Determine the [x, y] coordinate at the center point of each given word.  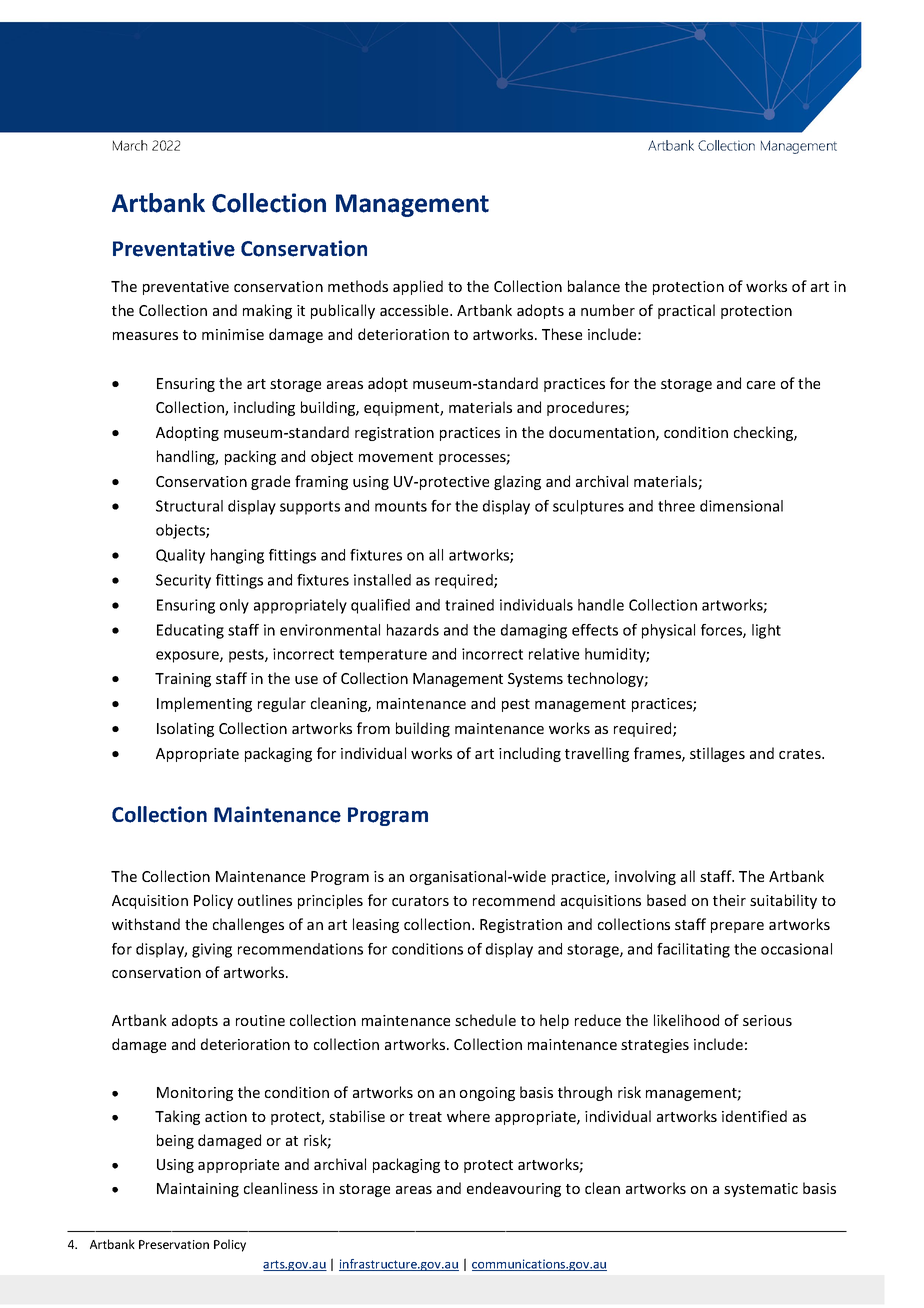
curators [420, 901]
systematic [761, 1190]
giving [212, 950]
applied [418, 287]
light [766, 631]
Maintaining [198, 1190]
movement [396, 457]
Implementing [204, 704]
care [761, 385]
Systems [535, 680]
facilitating [693, 950]
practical [686, 311]
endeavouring [514, 1189]
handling [187, 457]
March [130, 145]
